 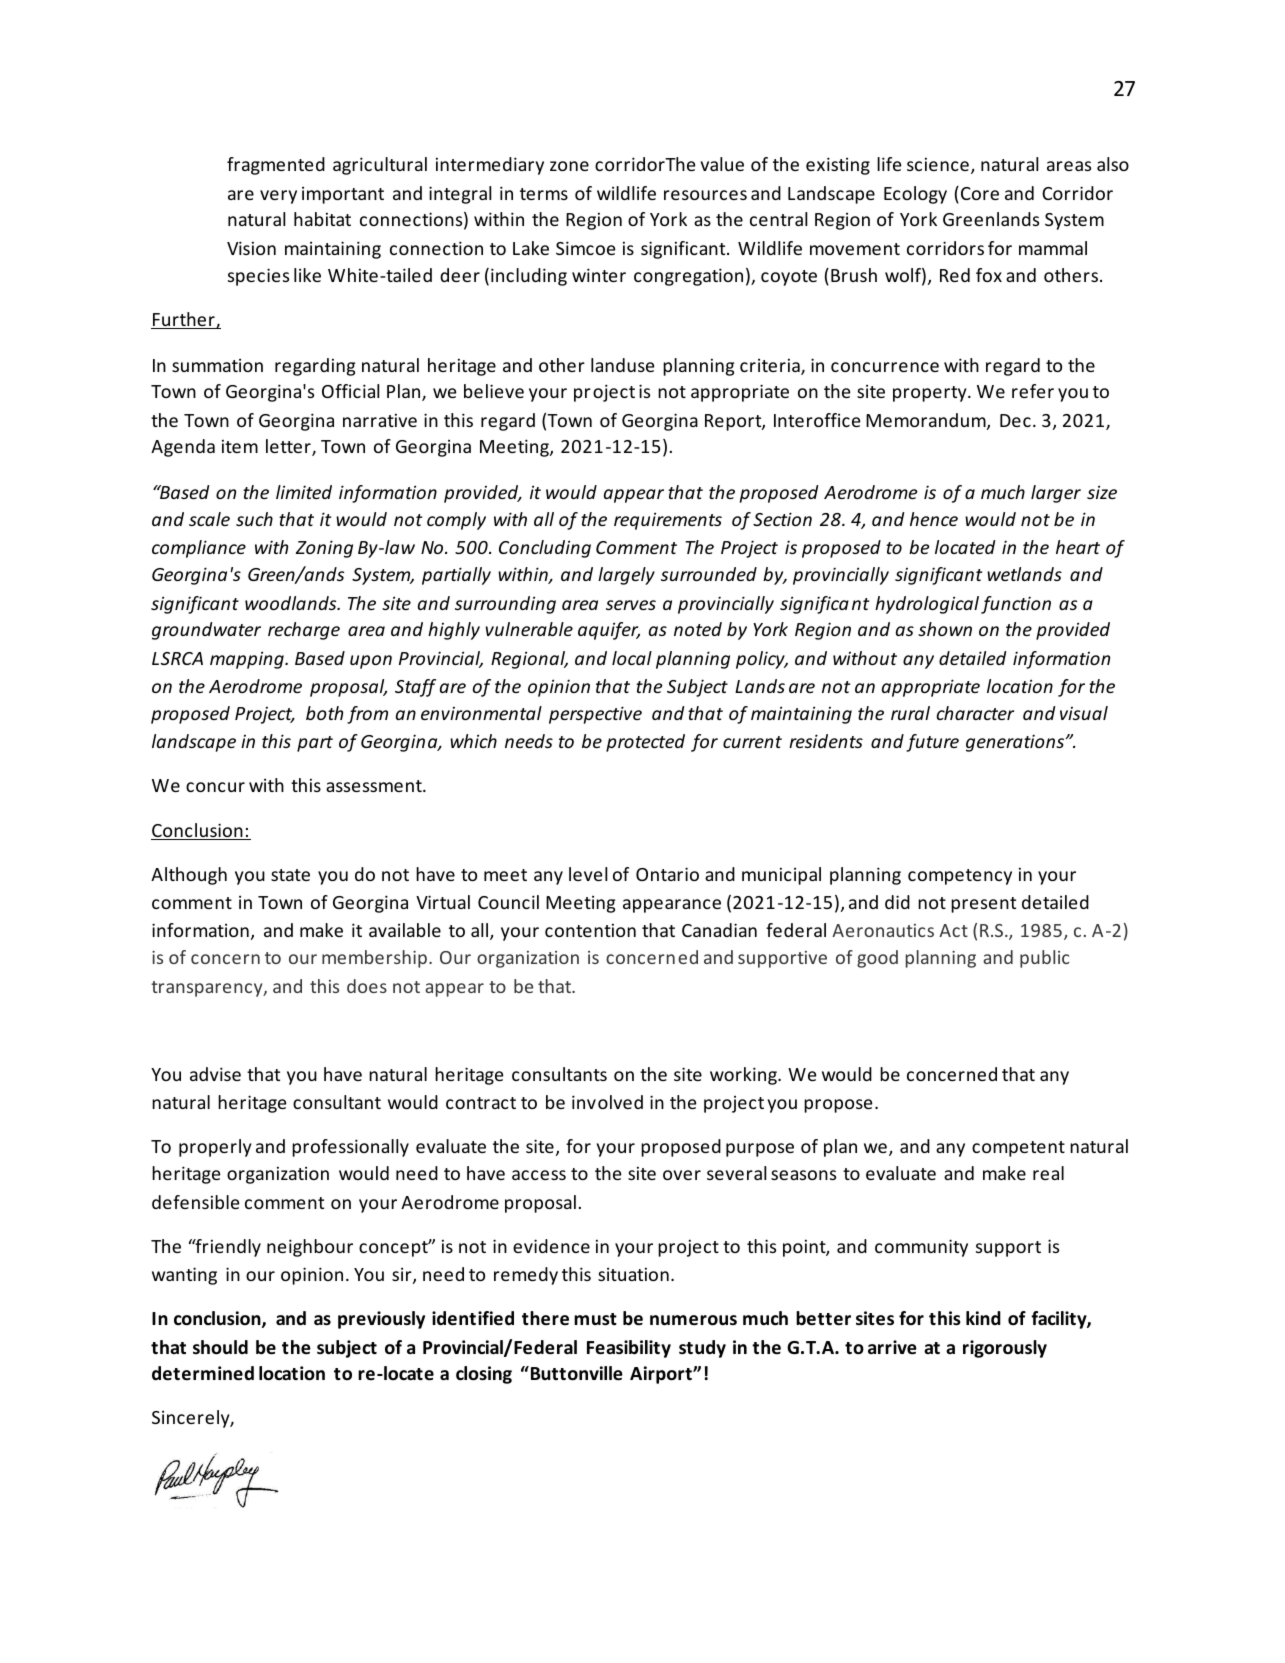 I want to click on protected, so click(x=645, y=743).
